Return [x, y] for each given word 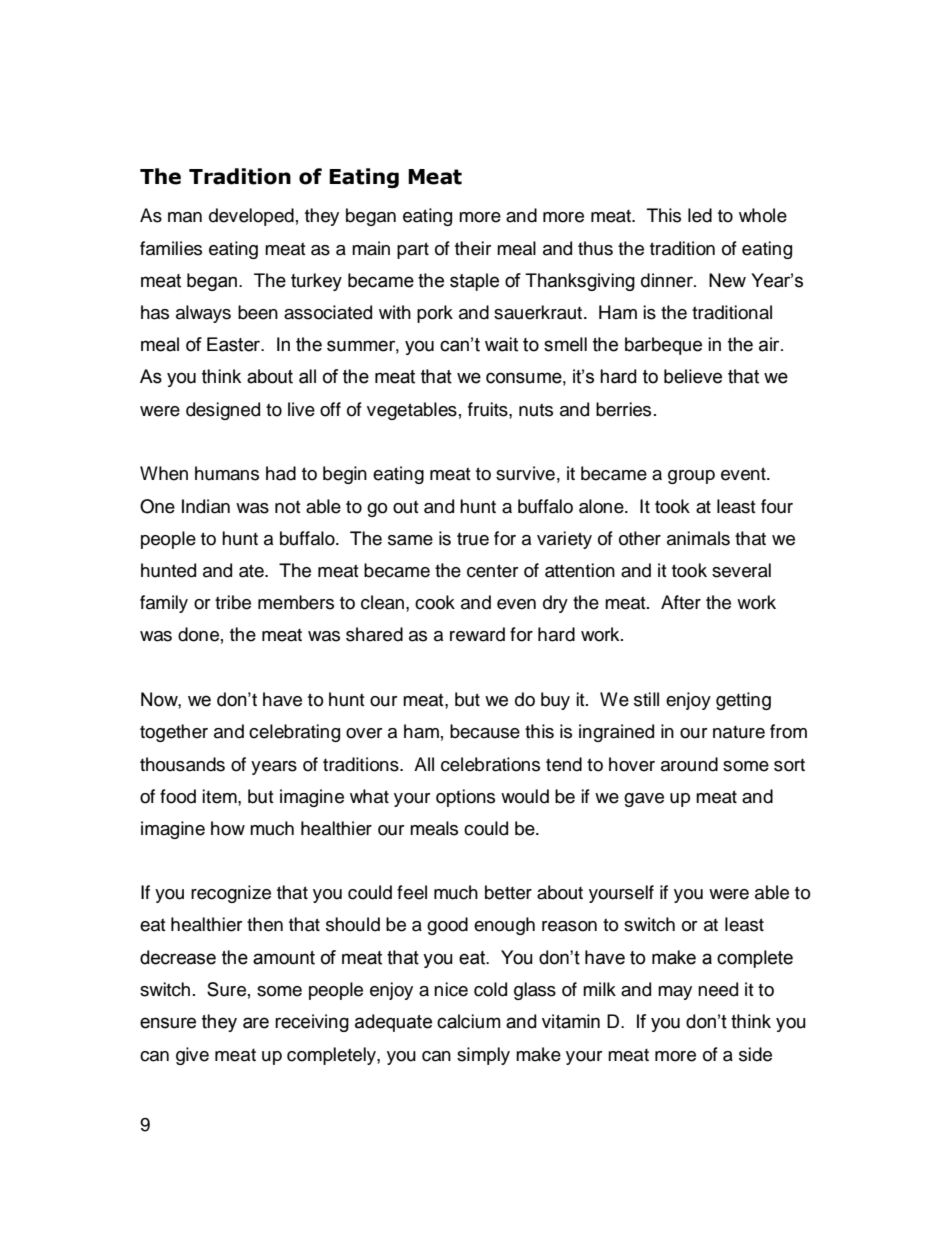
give [192, 1056]
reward [477, 634]
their [473, 248]
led [700, 215]
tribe [233, 602]
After [681, 602]
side [755, 1054]
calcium [469, 1021]
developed [251, 217]
